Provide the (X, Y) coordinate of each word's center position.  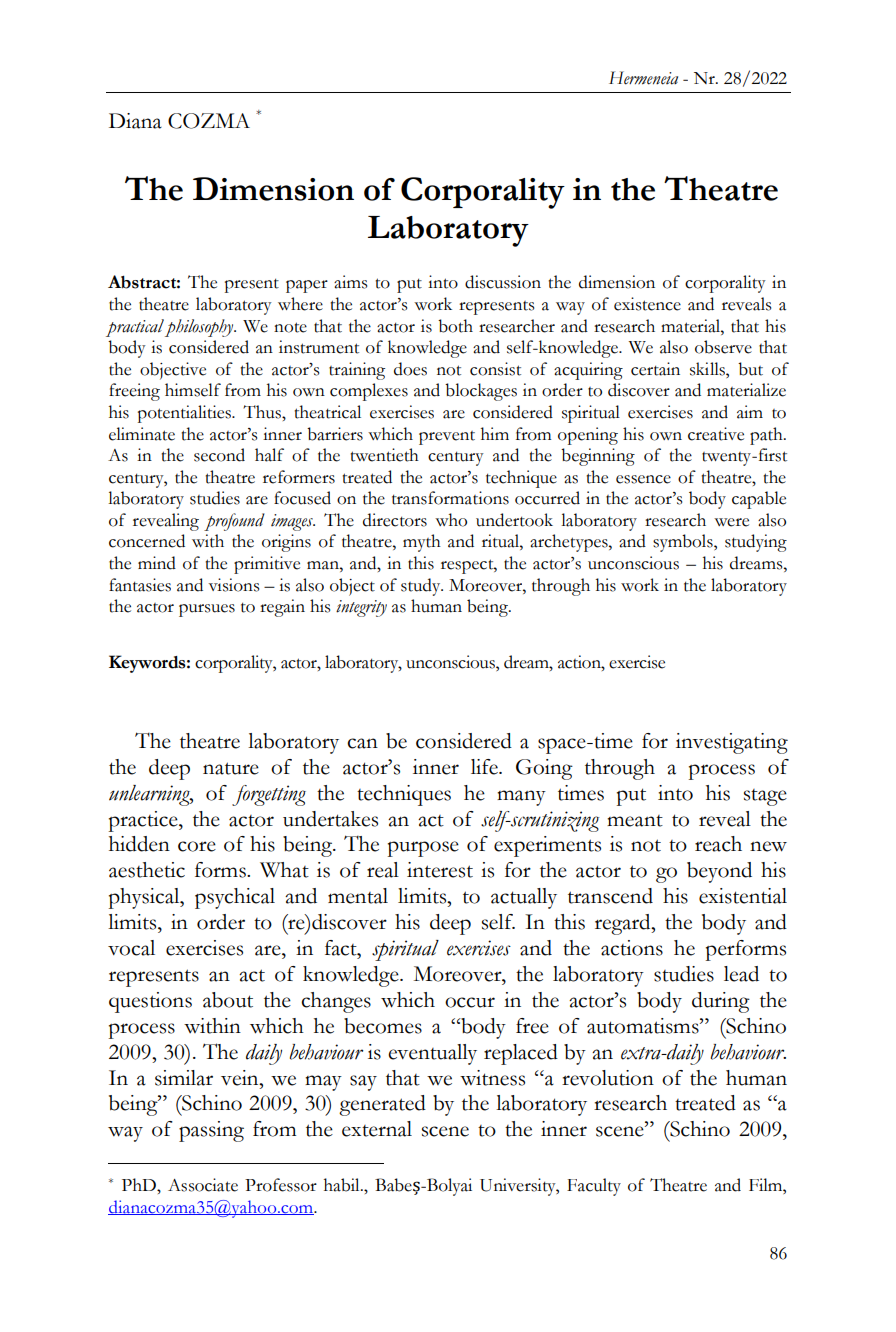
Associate (203, 1185)
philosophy (200, 328)
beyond (719, 872)
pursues (207, 610)
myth (422, 543)
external (377, 1129)
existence (647, 304)
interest (440, 870)
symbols (684, 543)
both (455, 326)
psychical (235, 898)
